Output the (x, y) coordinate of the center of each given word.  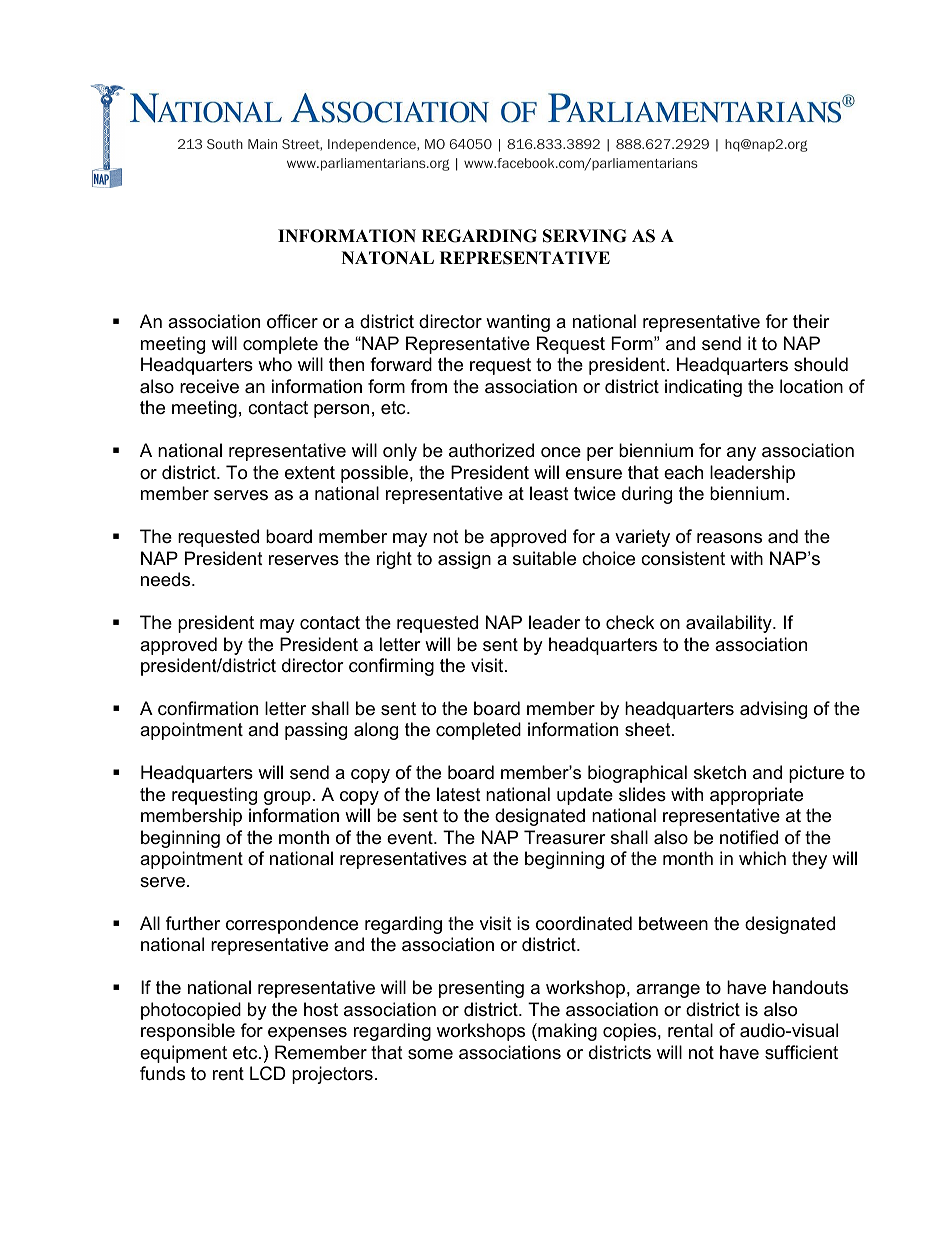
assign (464, 560)
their (811, 321)
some (430, 1054)
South (225, 144)
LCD (268, 1073)
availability (730, 624)
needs (167, 579)
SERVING (584, 236)
